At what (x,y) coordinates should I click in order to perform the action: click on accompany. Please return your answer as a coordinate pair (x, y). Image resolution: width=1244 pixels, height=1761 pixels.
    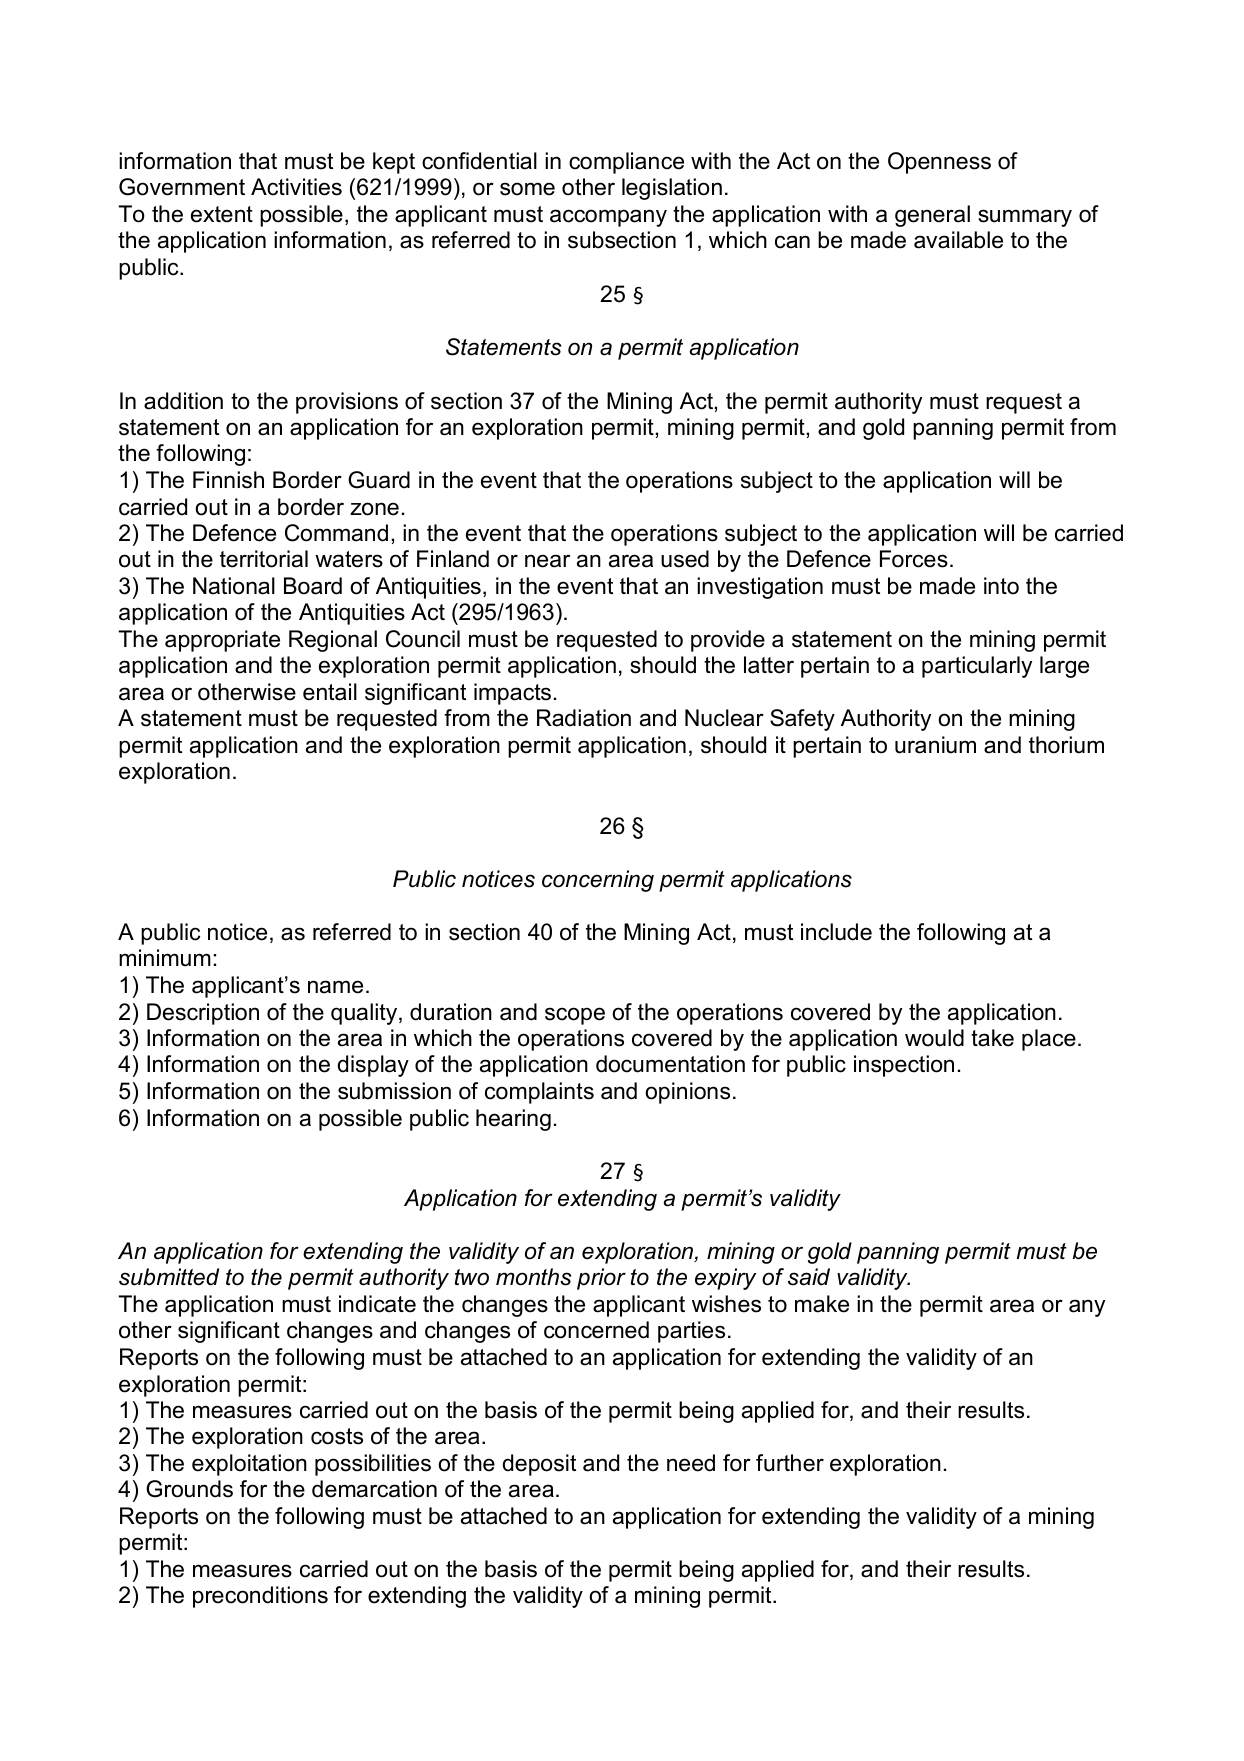
    Looking at the image, I should click on (608, 218).
